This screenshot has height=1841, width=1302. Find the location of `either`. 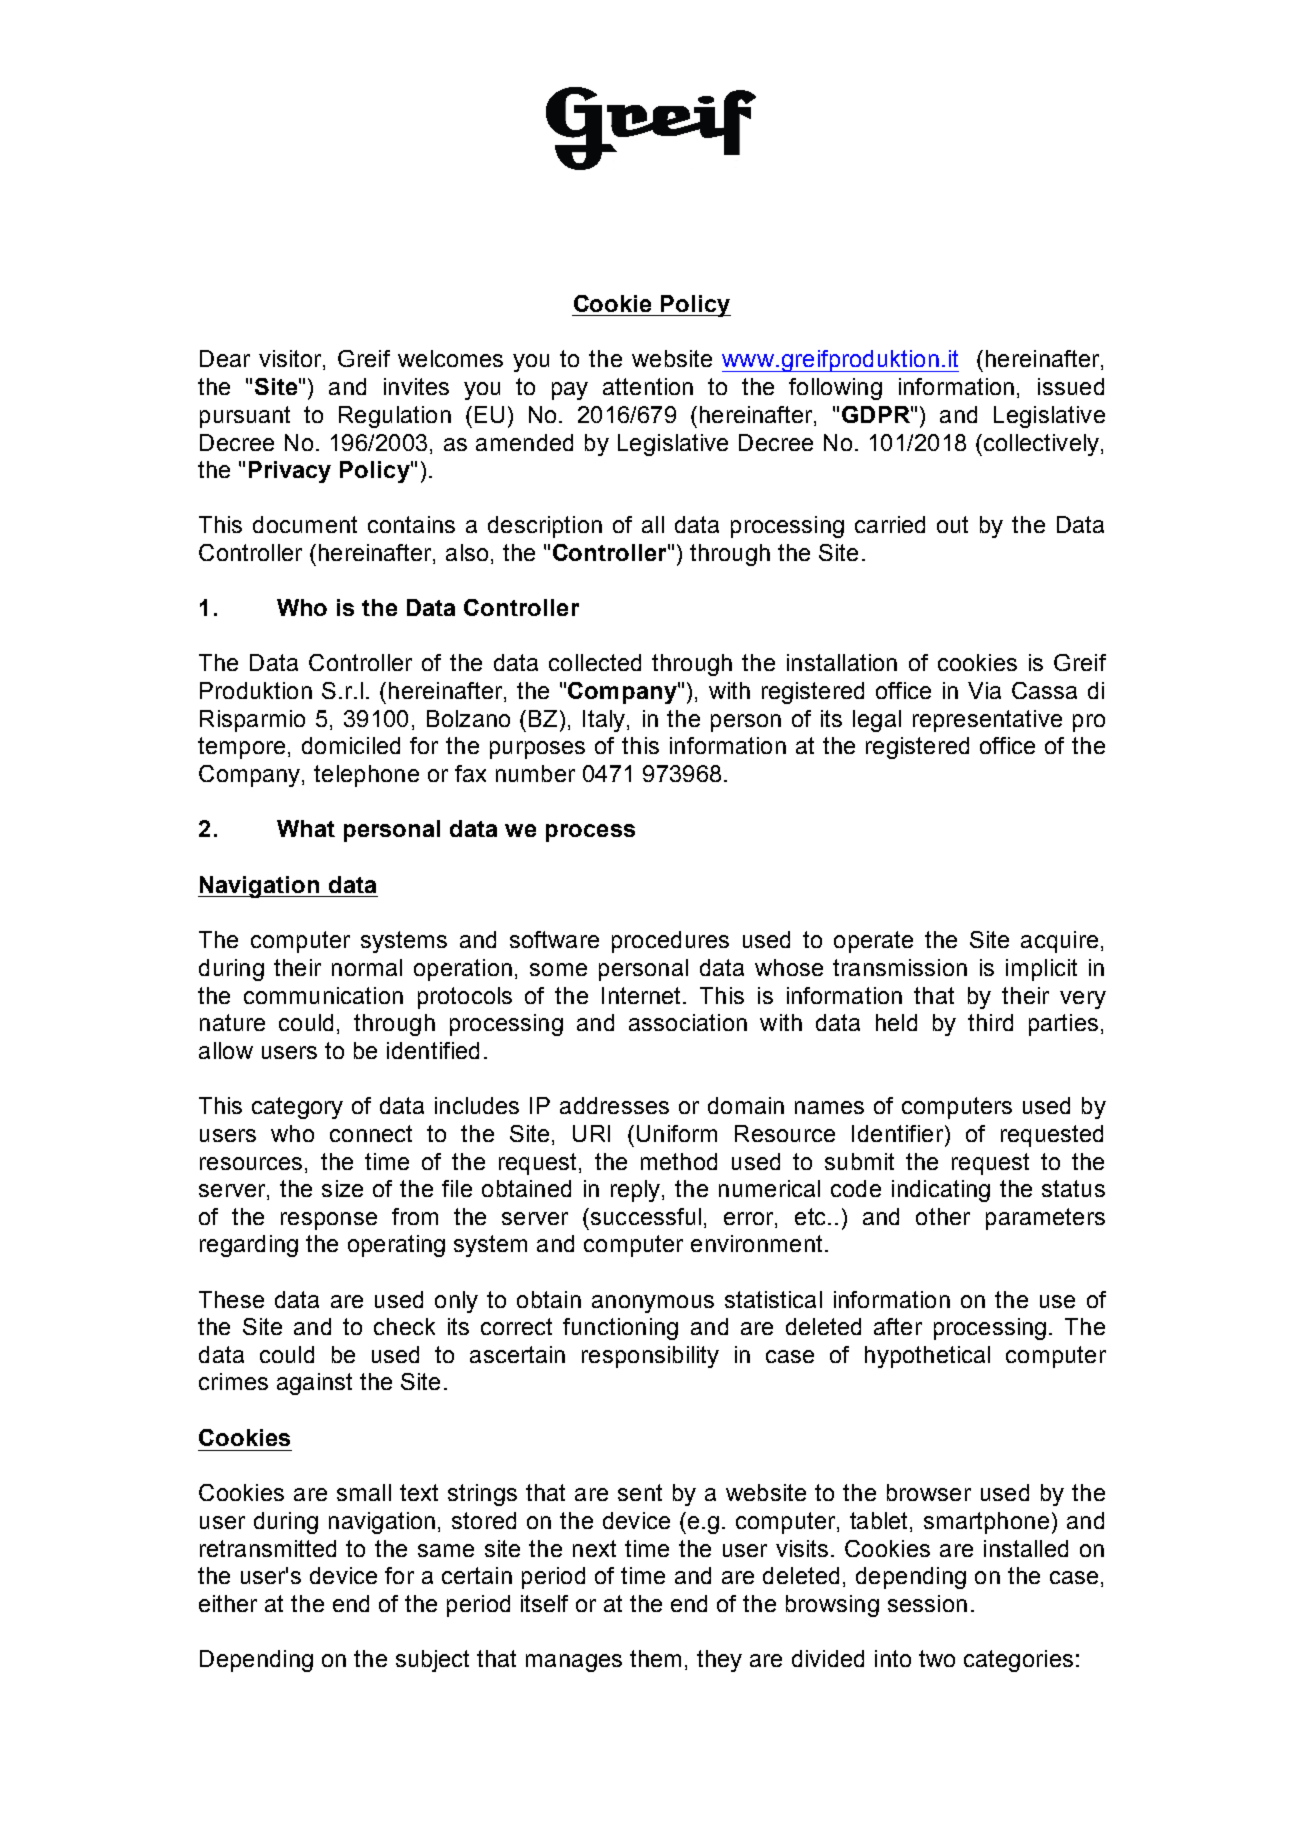

either is located at coordinates (228, 1603).
